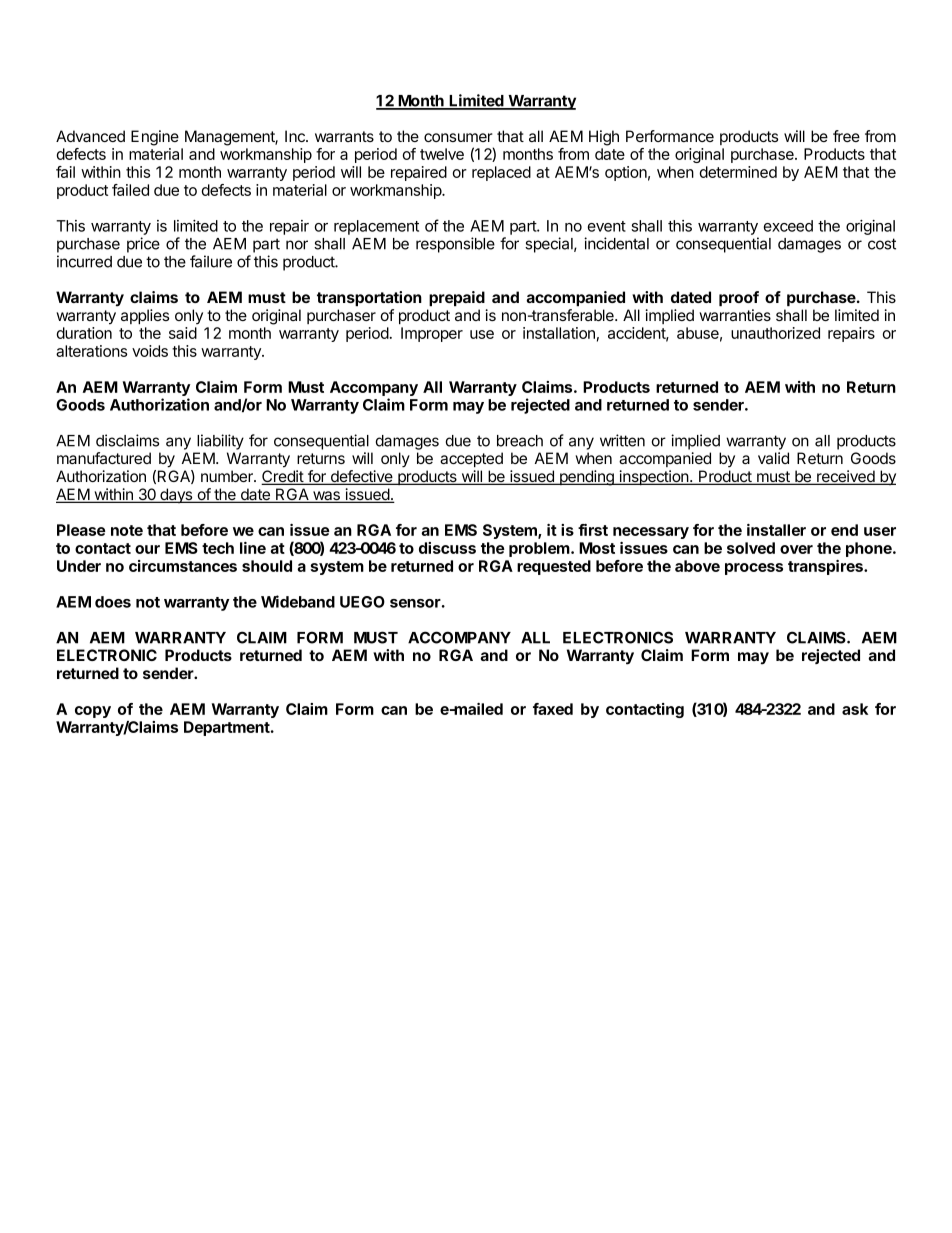 The image size is (952, 1233). What do you see at coordinates (93, 712) in the document?
I see `copy` at bounding box center [93, 712].
